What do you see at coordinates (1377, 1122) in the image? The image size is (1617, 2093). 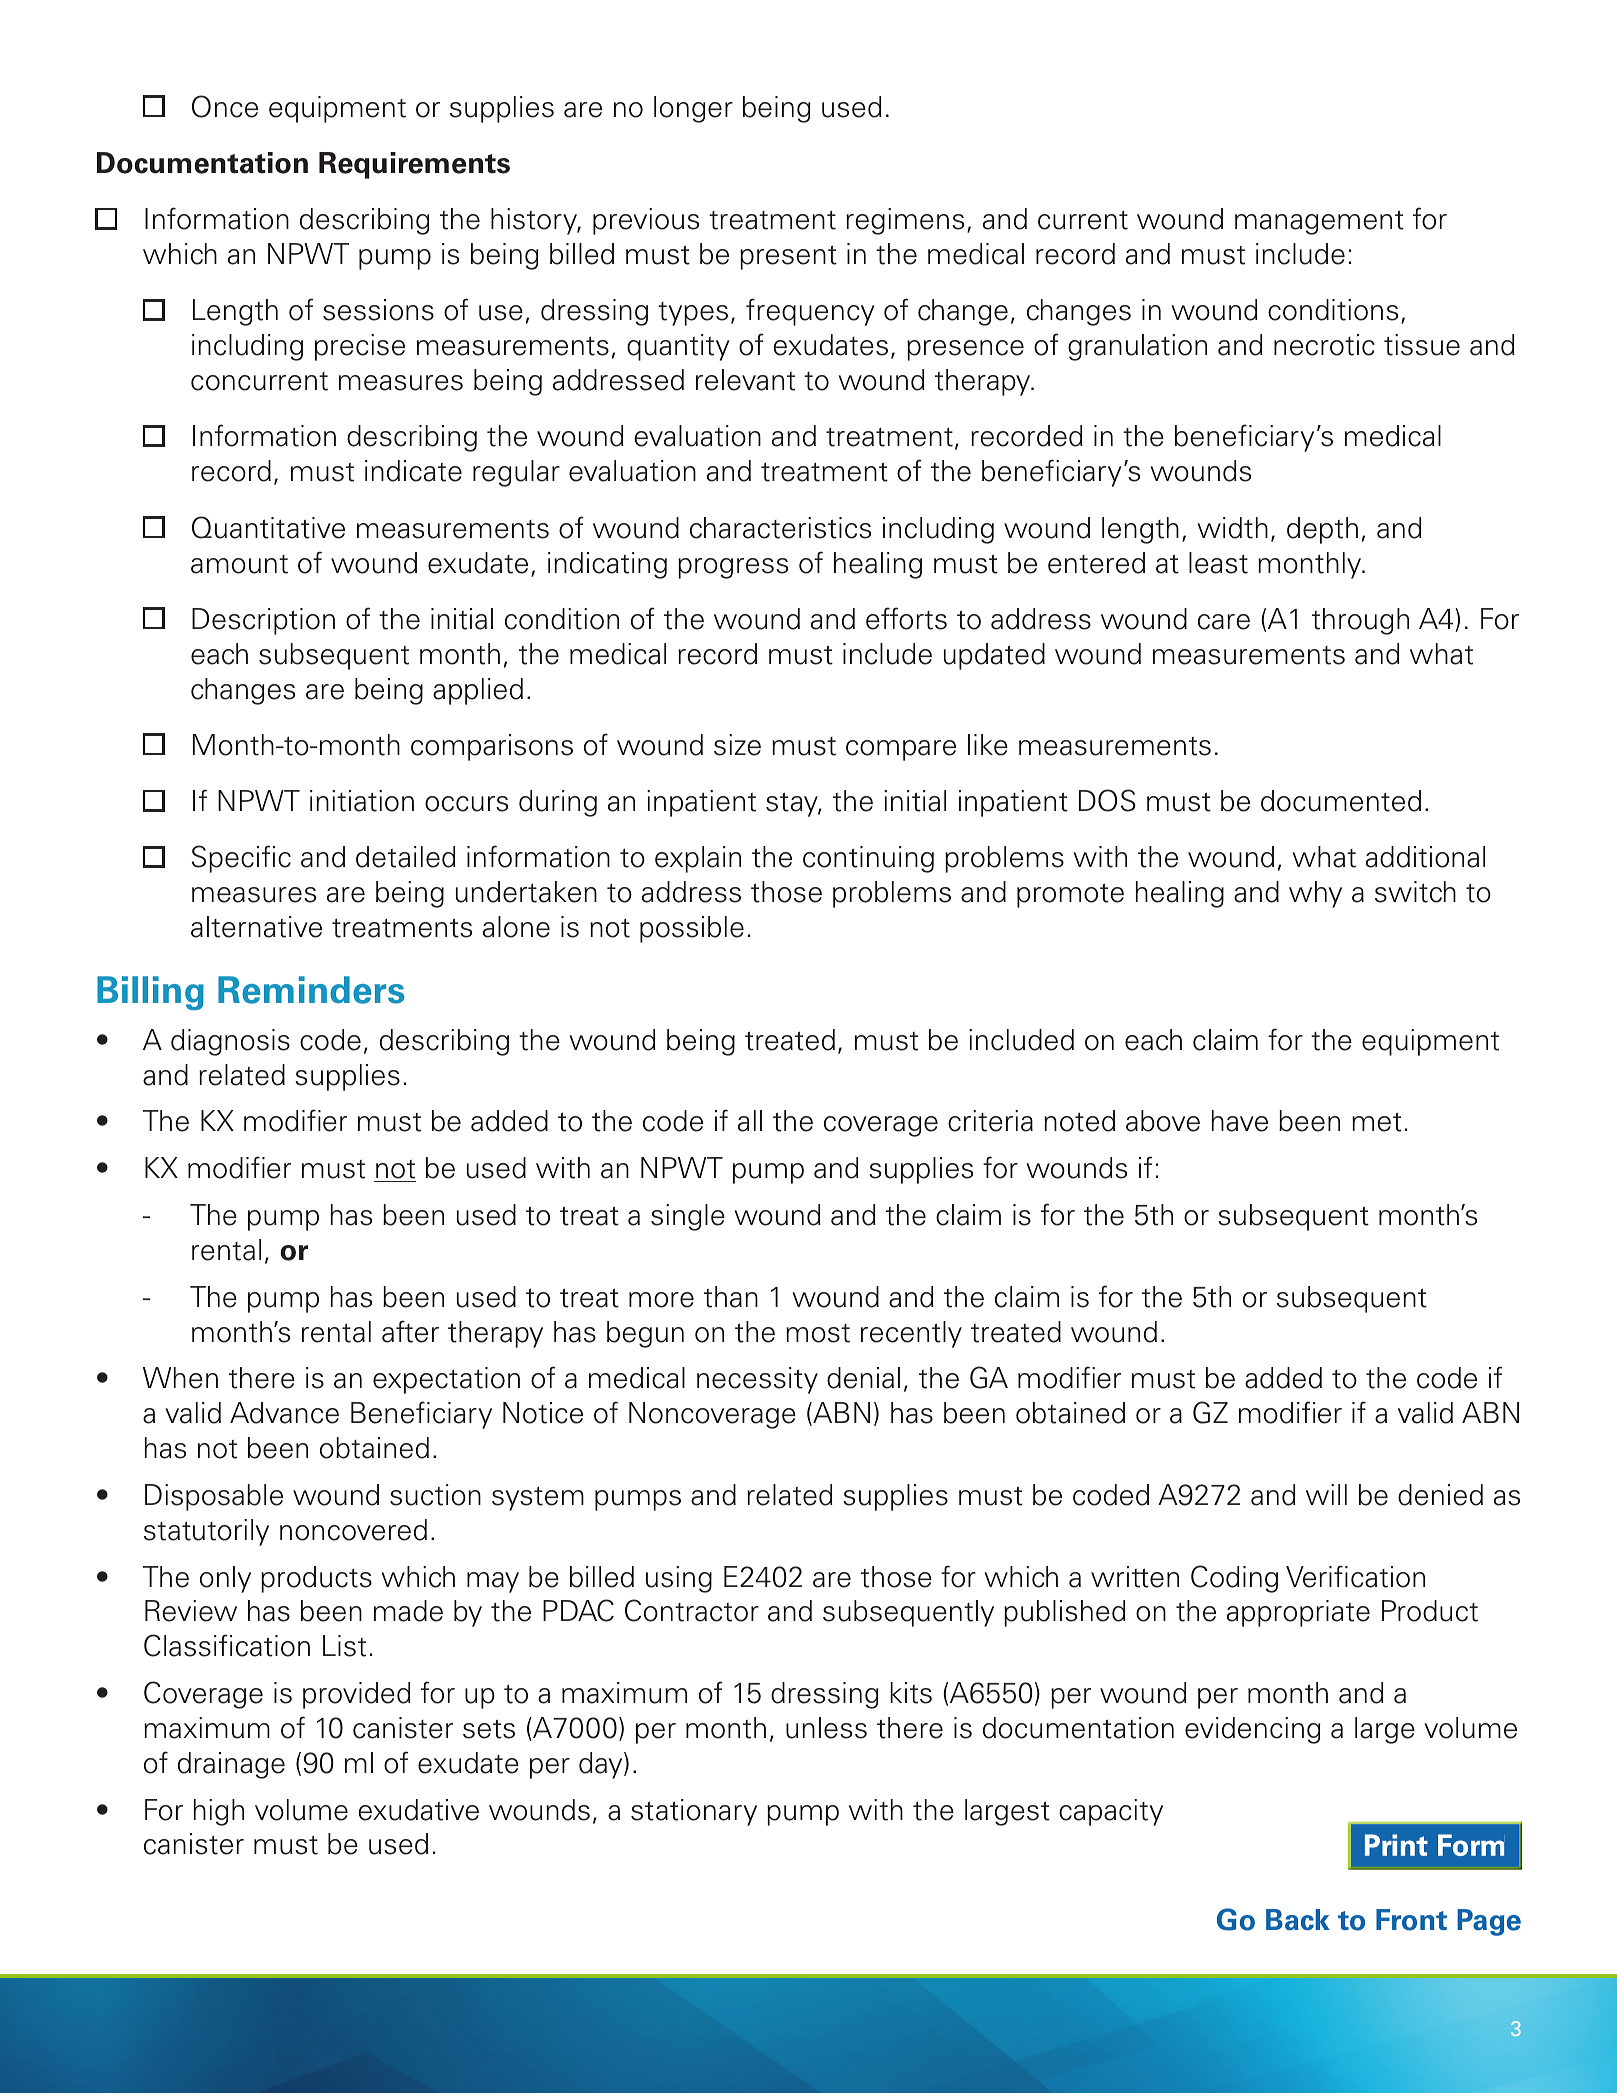 I see `met` at bounding box center [1377, 1122].
